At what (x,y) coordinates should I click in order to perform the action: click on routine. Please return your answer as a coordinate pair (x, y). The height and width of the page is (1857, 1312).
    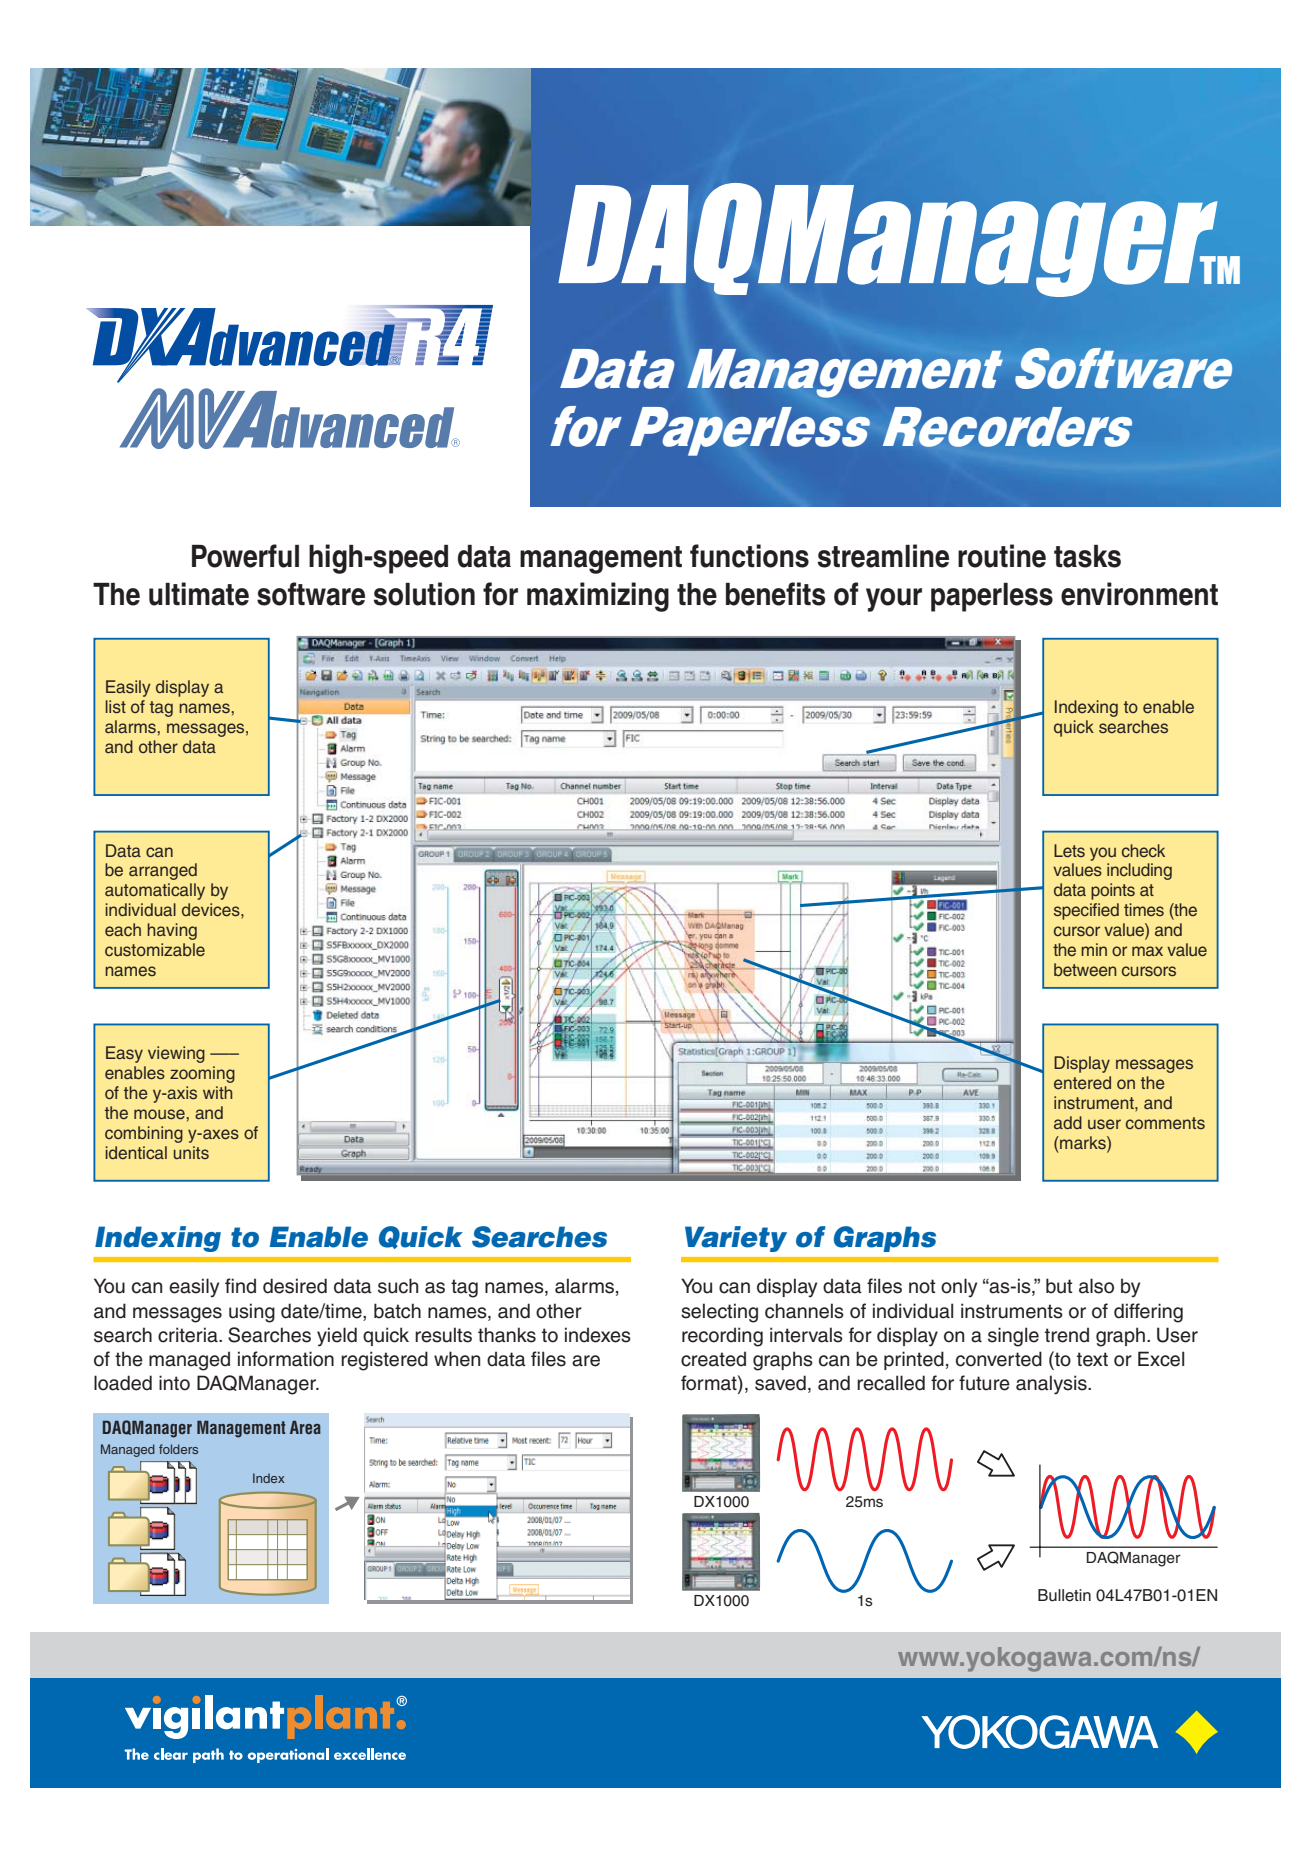
    Looking at the image, I should click on (1002, 556).
